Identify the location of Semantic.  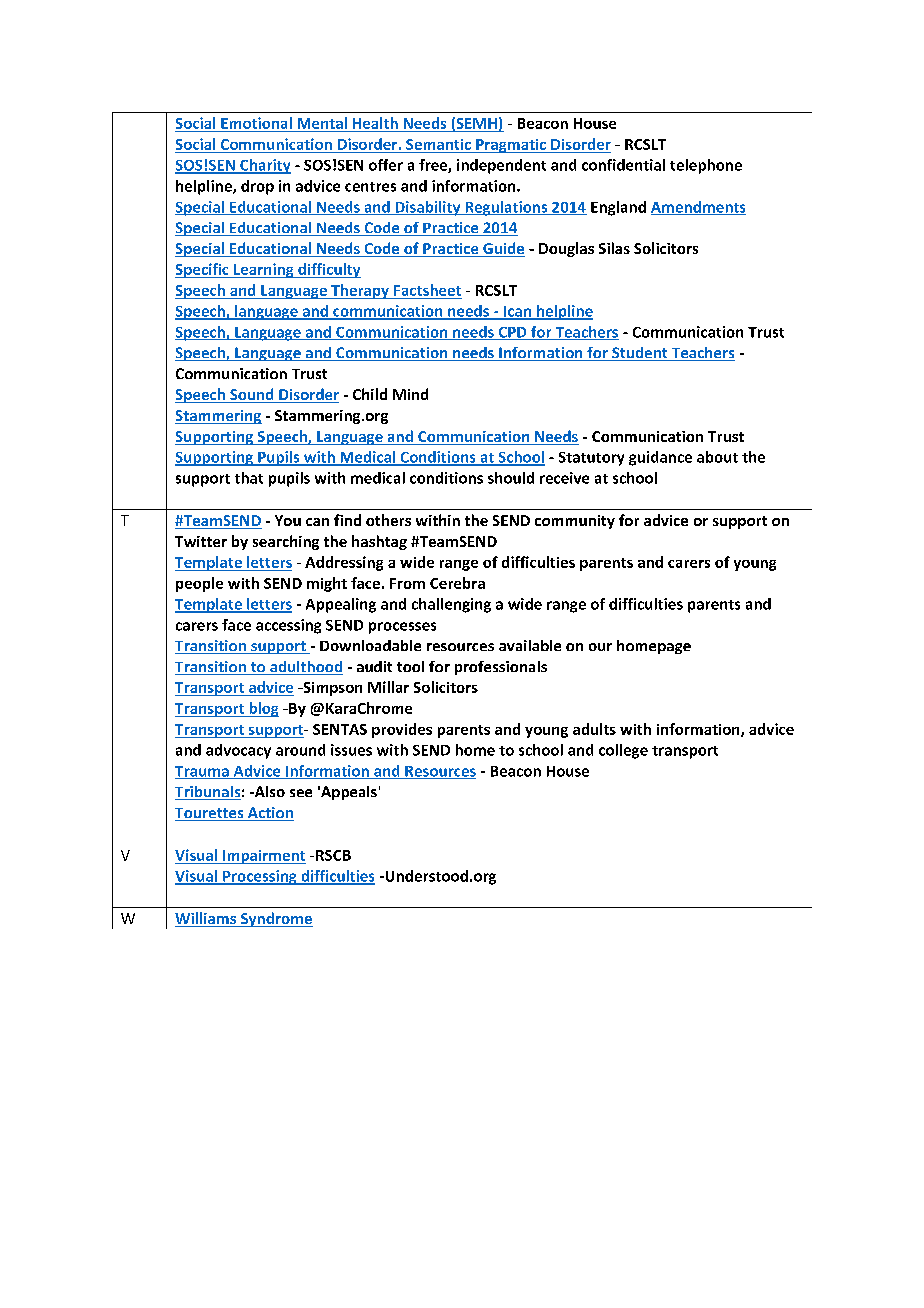
(438, 144).
